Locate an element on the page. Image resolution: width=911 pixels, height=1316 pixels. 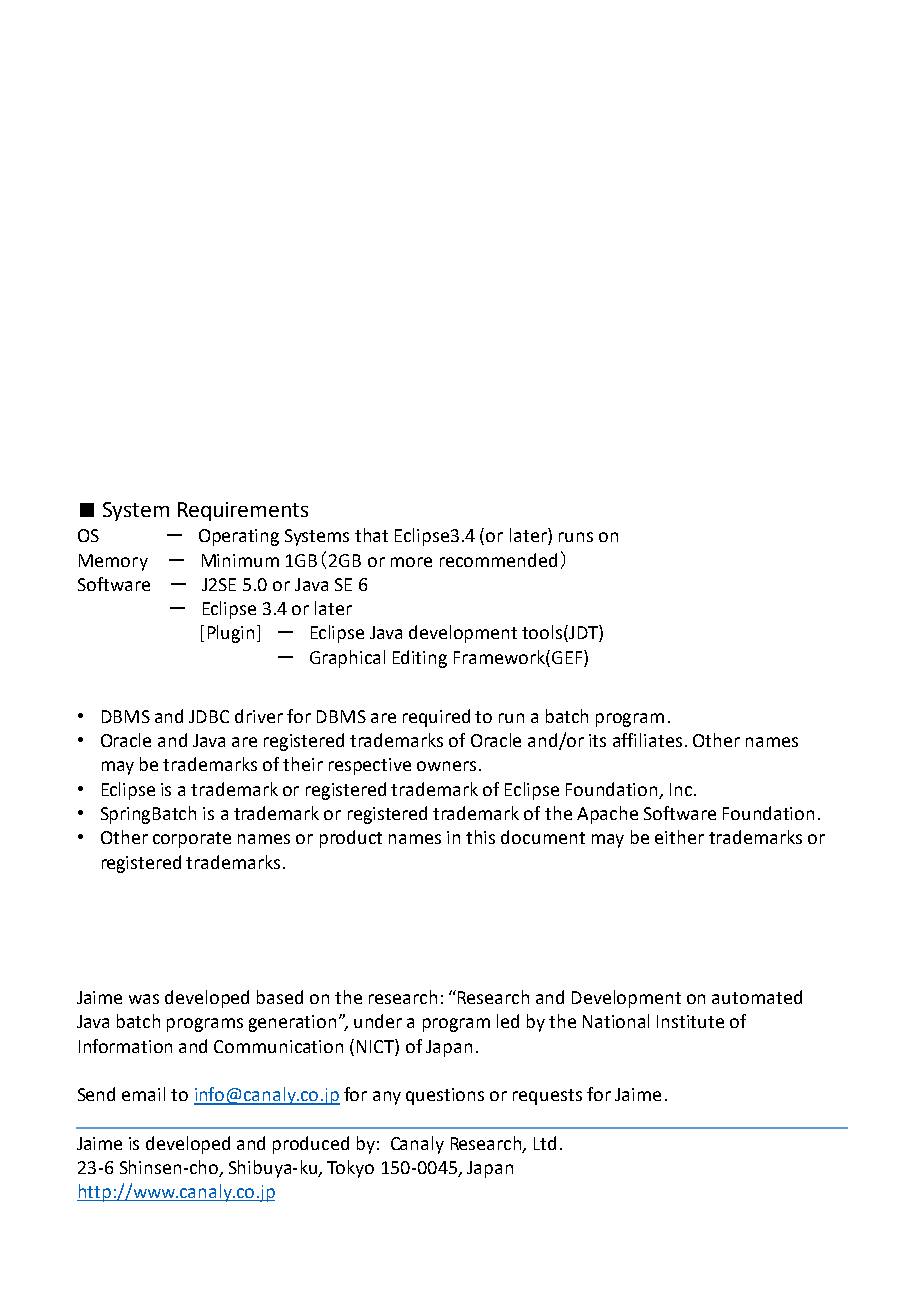
Operating is located at coordinates (239, 537).
